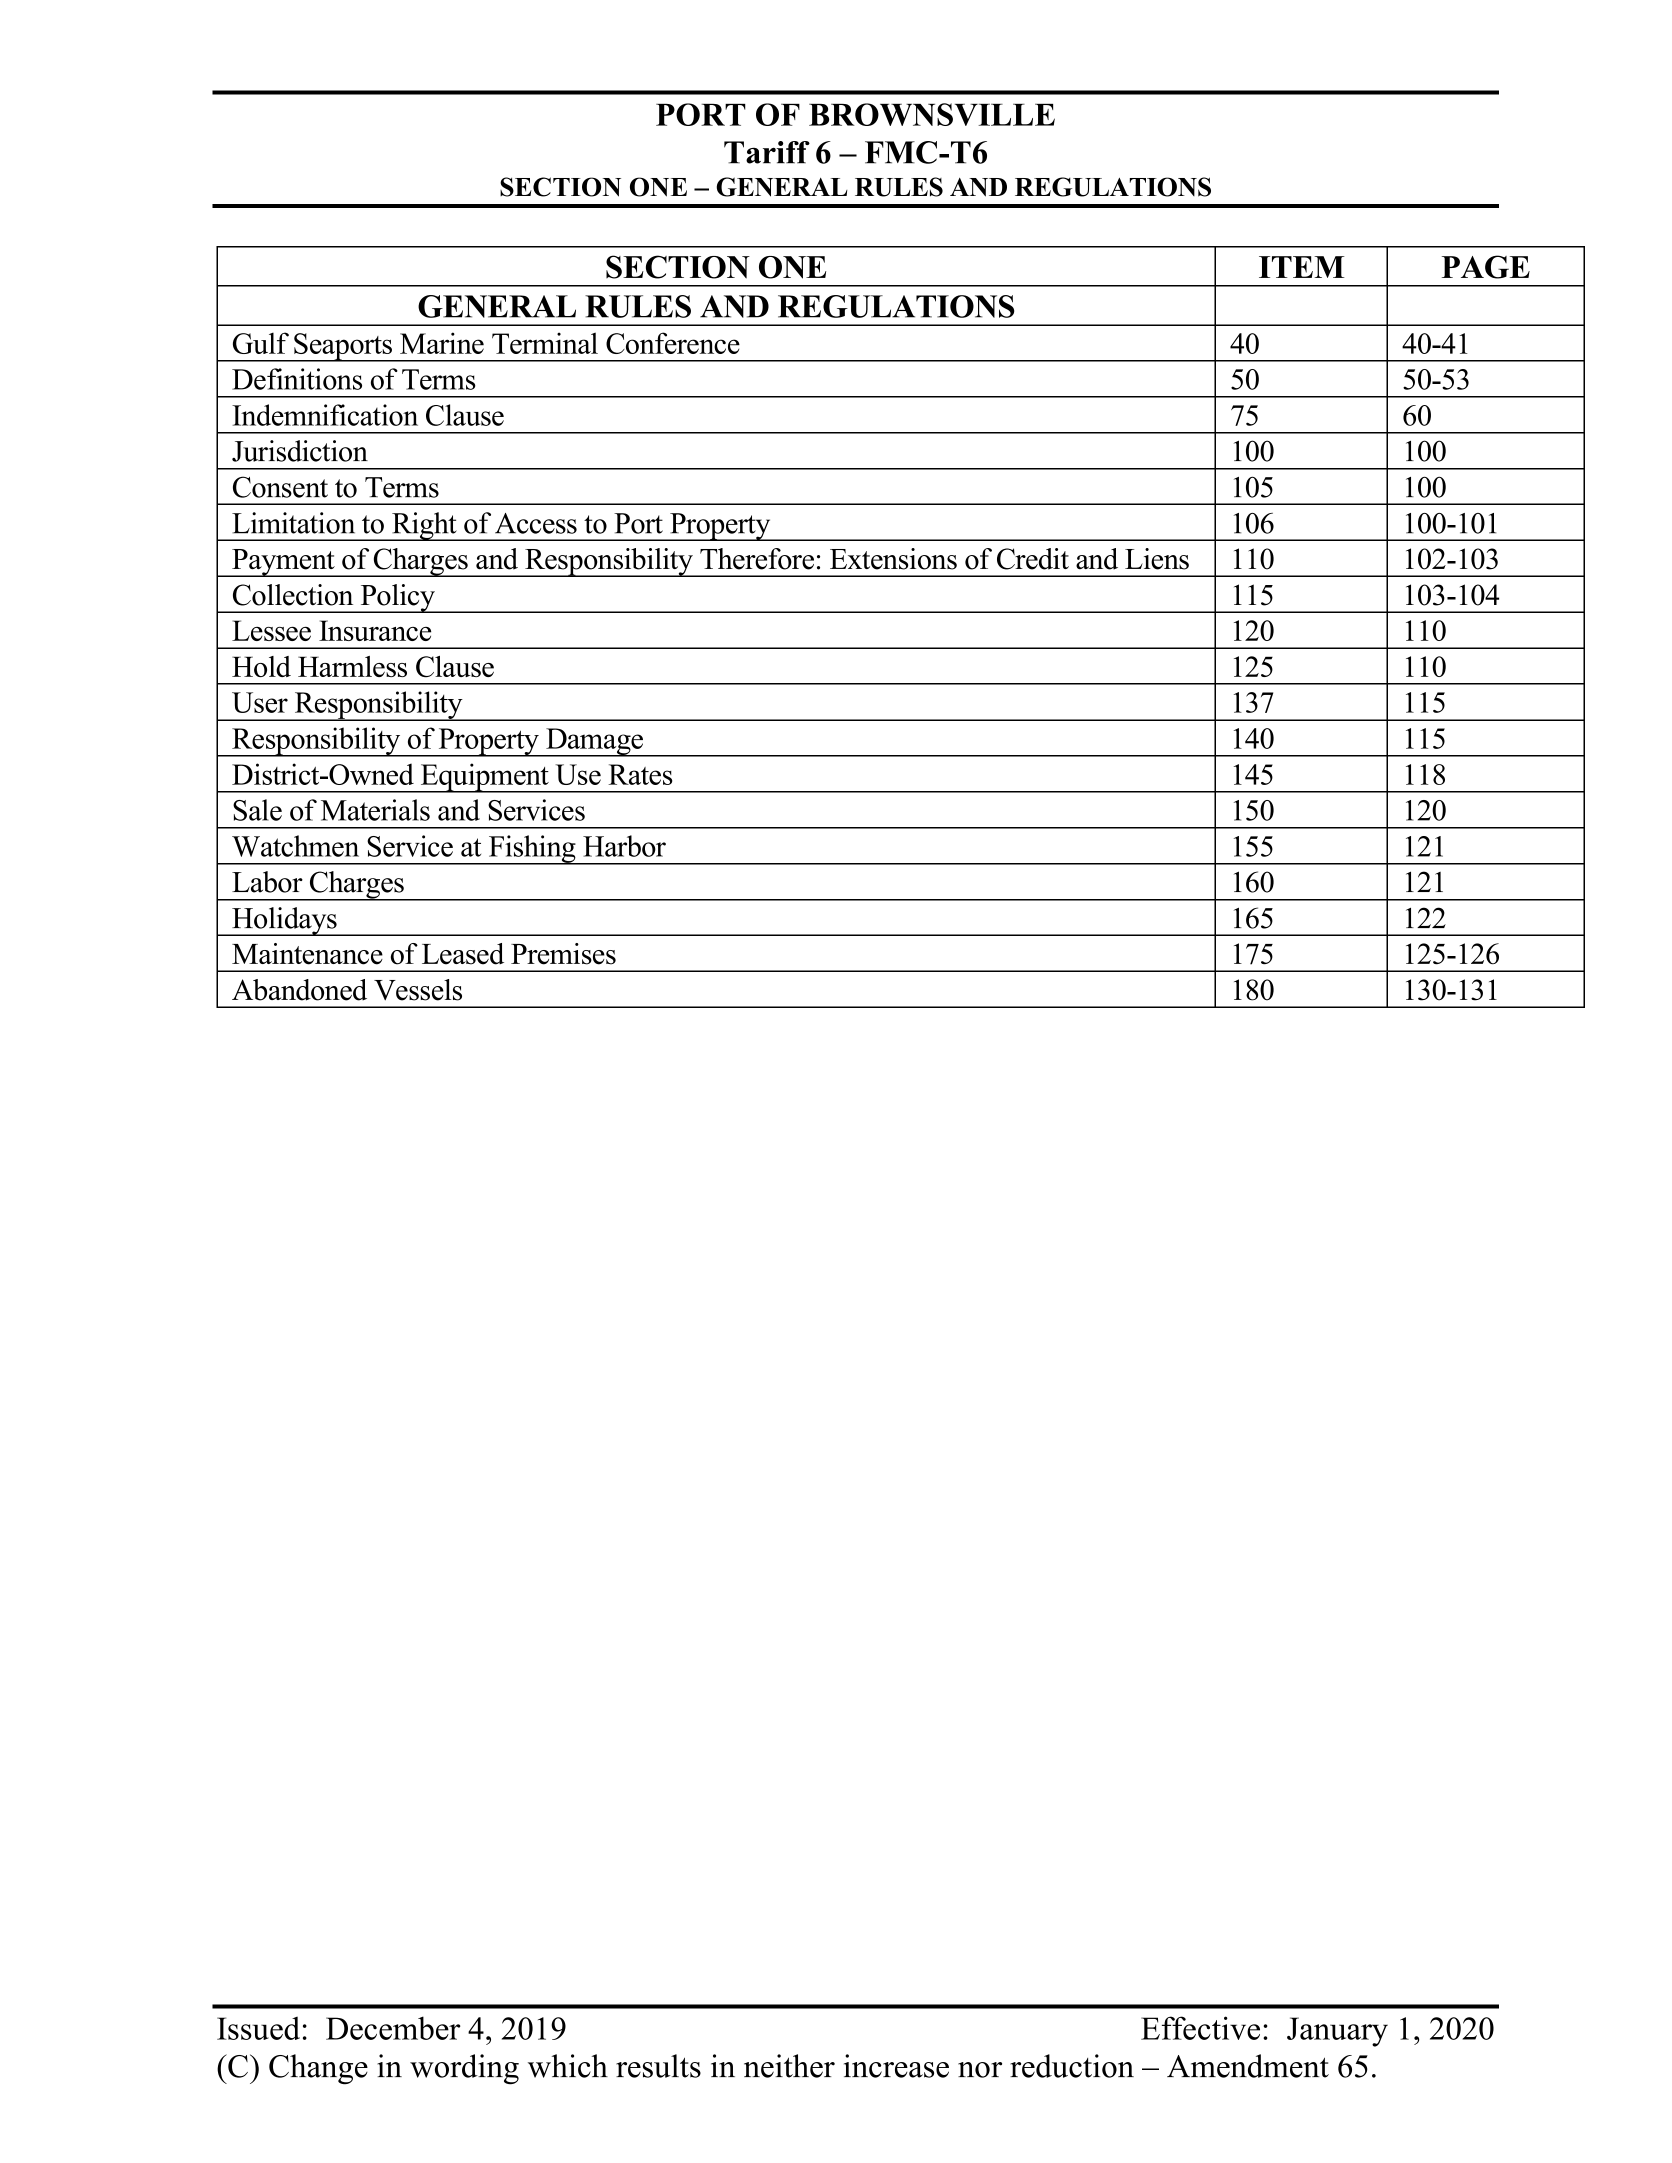 The height and width of the screenshot is (2163, 1672). What do you see at coordinates (563, 954) in the screenshot?
I see `Premises` at bounding box center [563, 954].
